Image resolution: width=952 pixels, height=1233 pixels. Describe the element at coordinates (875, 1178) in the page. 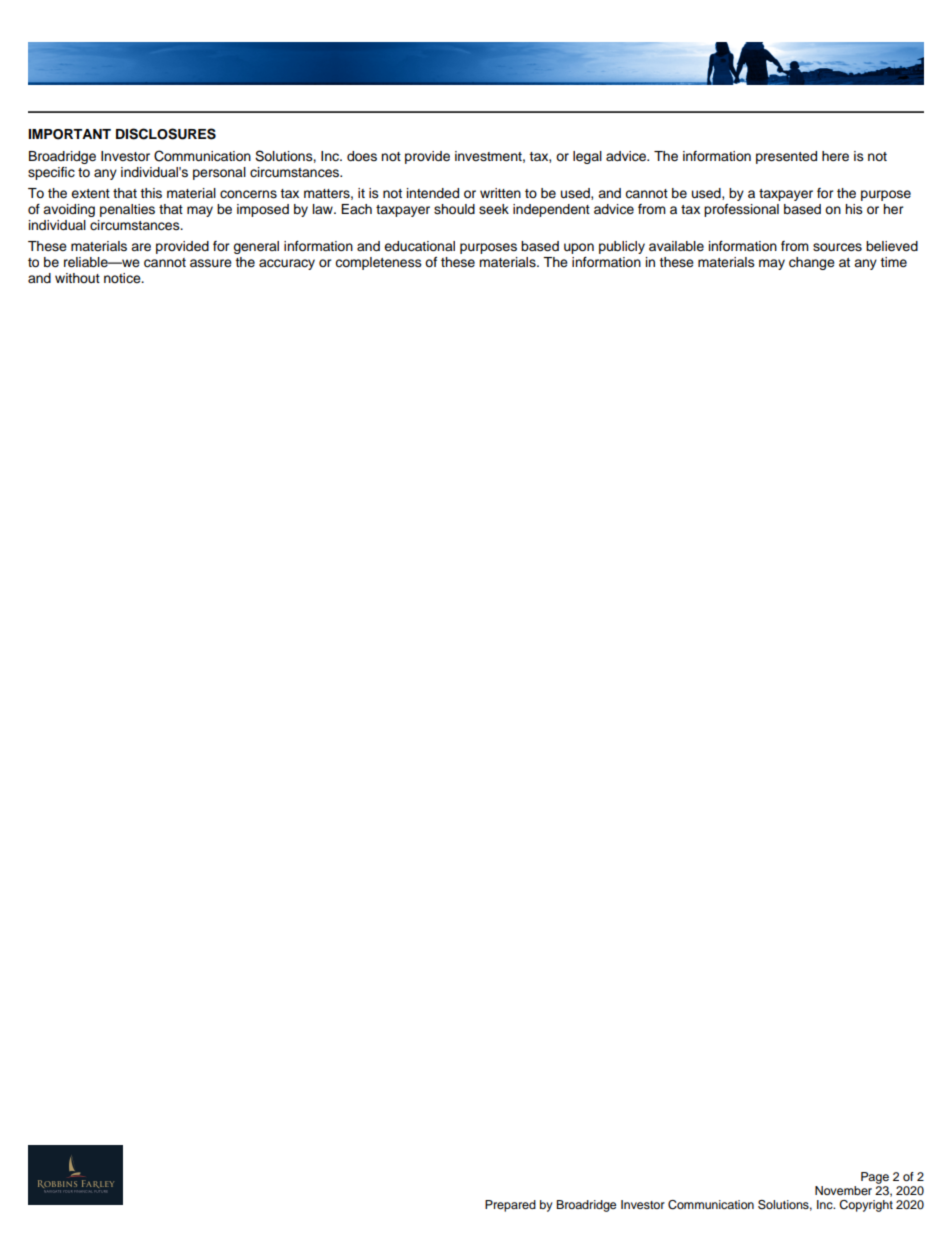

I see `Page` at that location.
